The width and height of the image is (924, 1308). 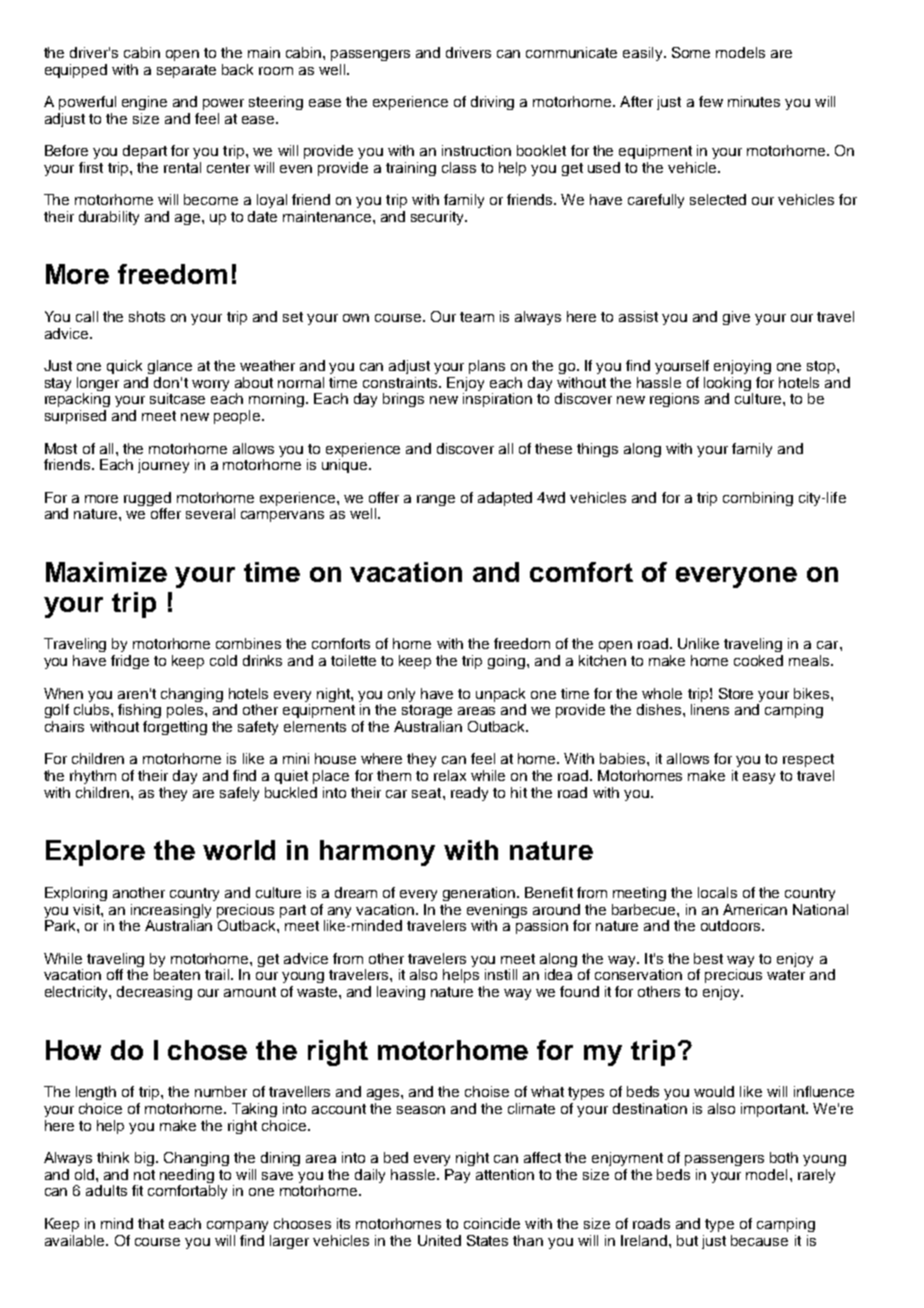 What do you see at coordinates (492, 103) in the image?
I see `driving` at bounding box center [492, 103].
